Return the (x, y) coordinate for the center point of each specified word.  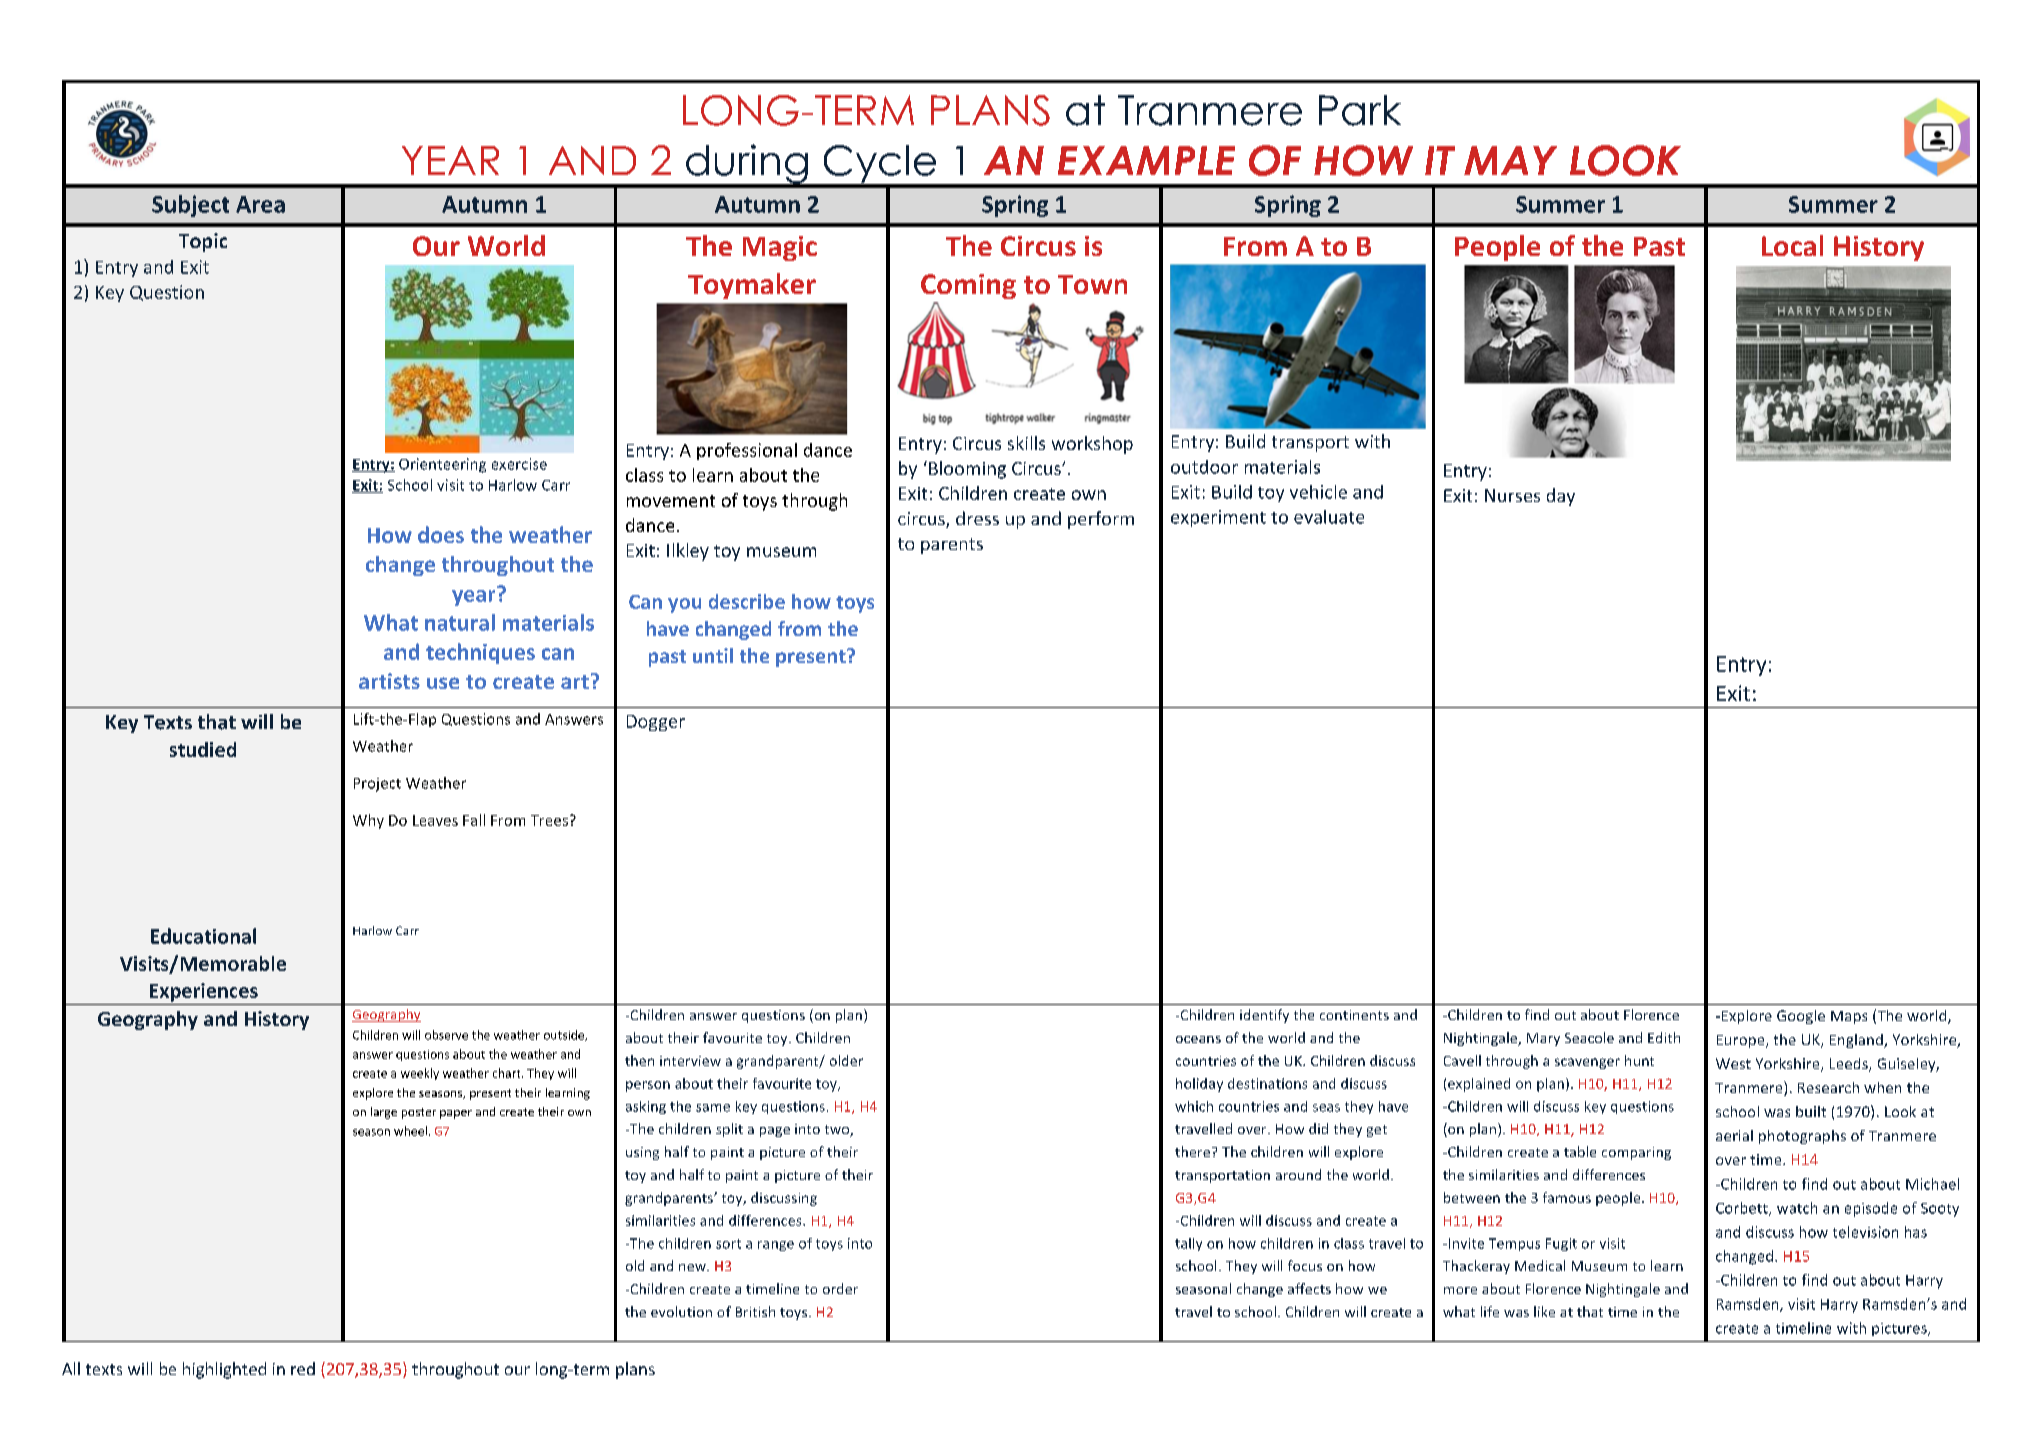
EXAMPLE (1146, 160)
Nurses (1512, 495)
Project (377, 785)
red (303, 1368)
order (840, 1288)
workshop (1092, 445)
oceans (1198, 1039)
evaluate (1329, 517)
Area (260, 204)
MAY (1510, 160)
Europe (1742, 1041)
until (713, 655)
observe (446, 1035)
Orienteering (442, 465)
